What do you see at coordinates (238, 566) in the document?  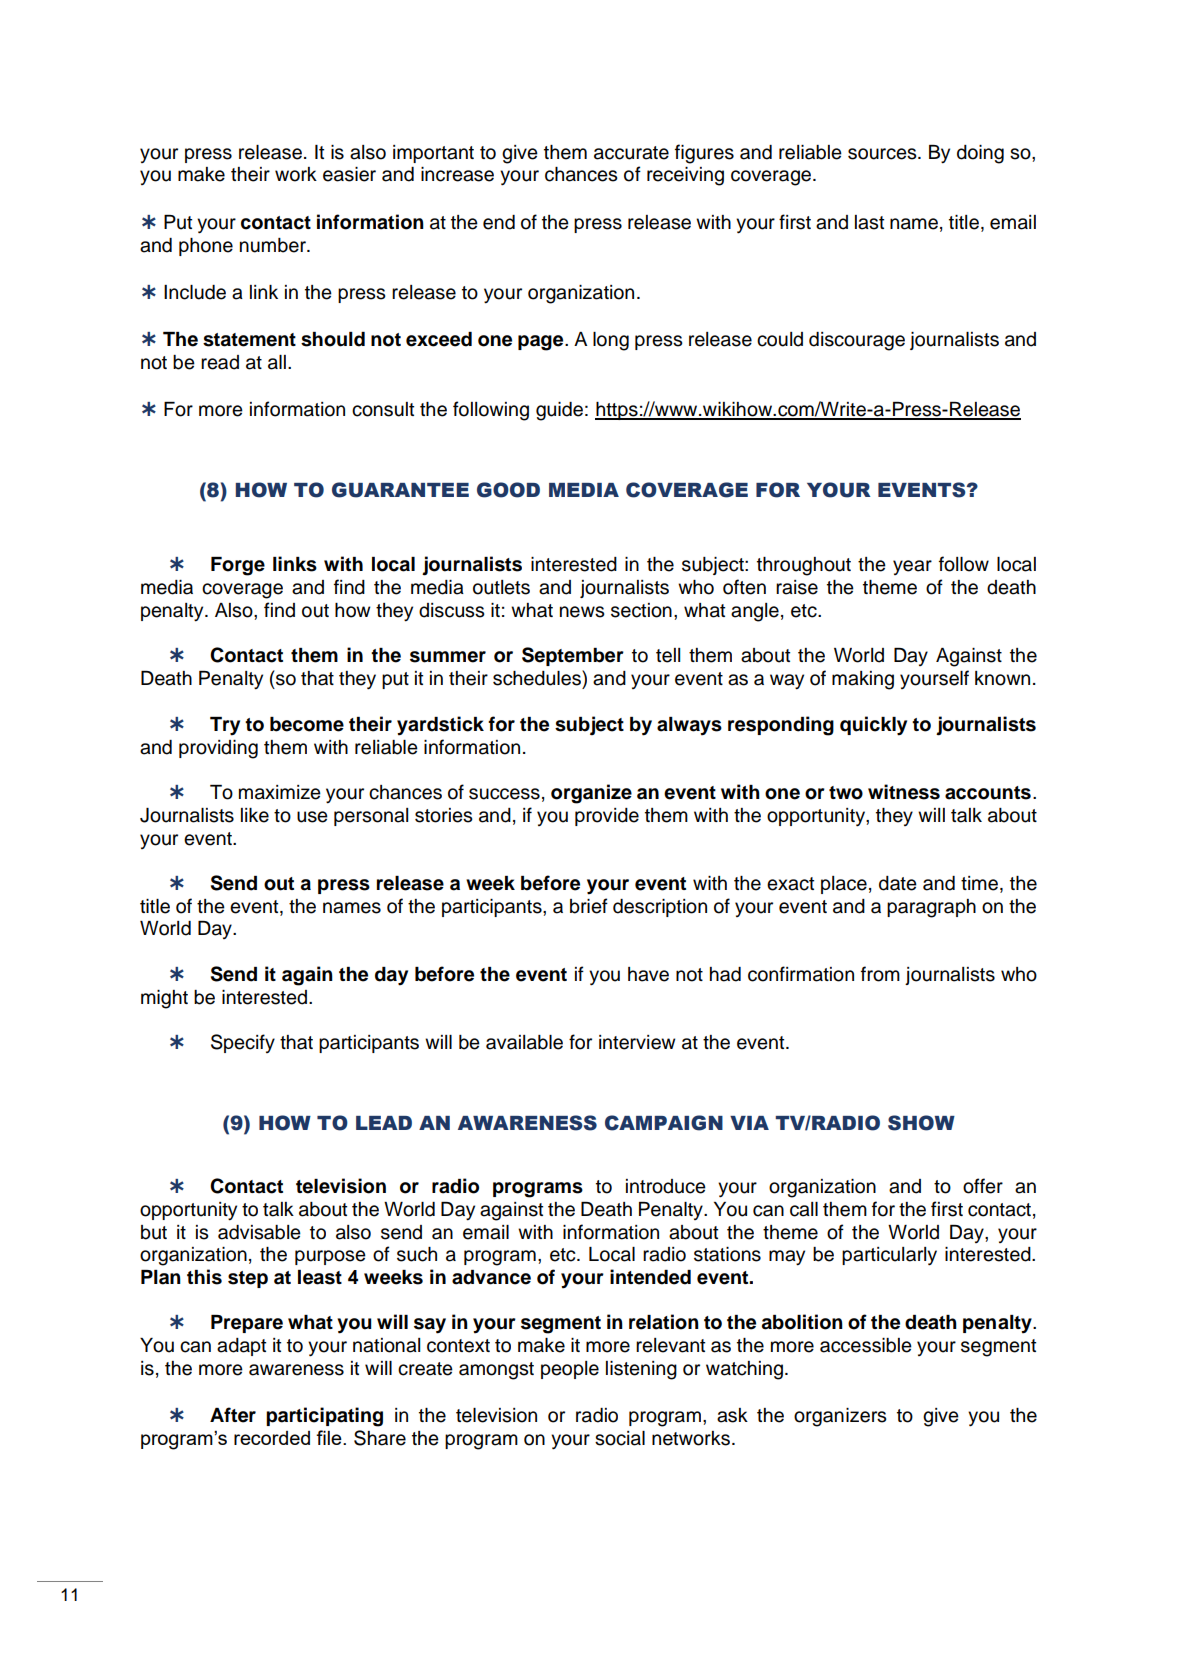 I see `Forge` at bounding box center [238, 566].
